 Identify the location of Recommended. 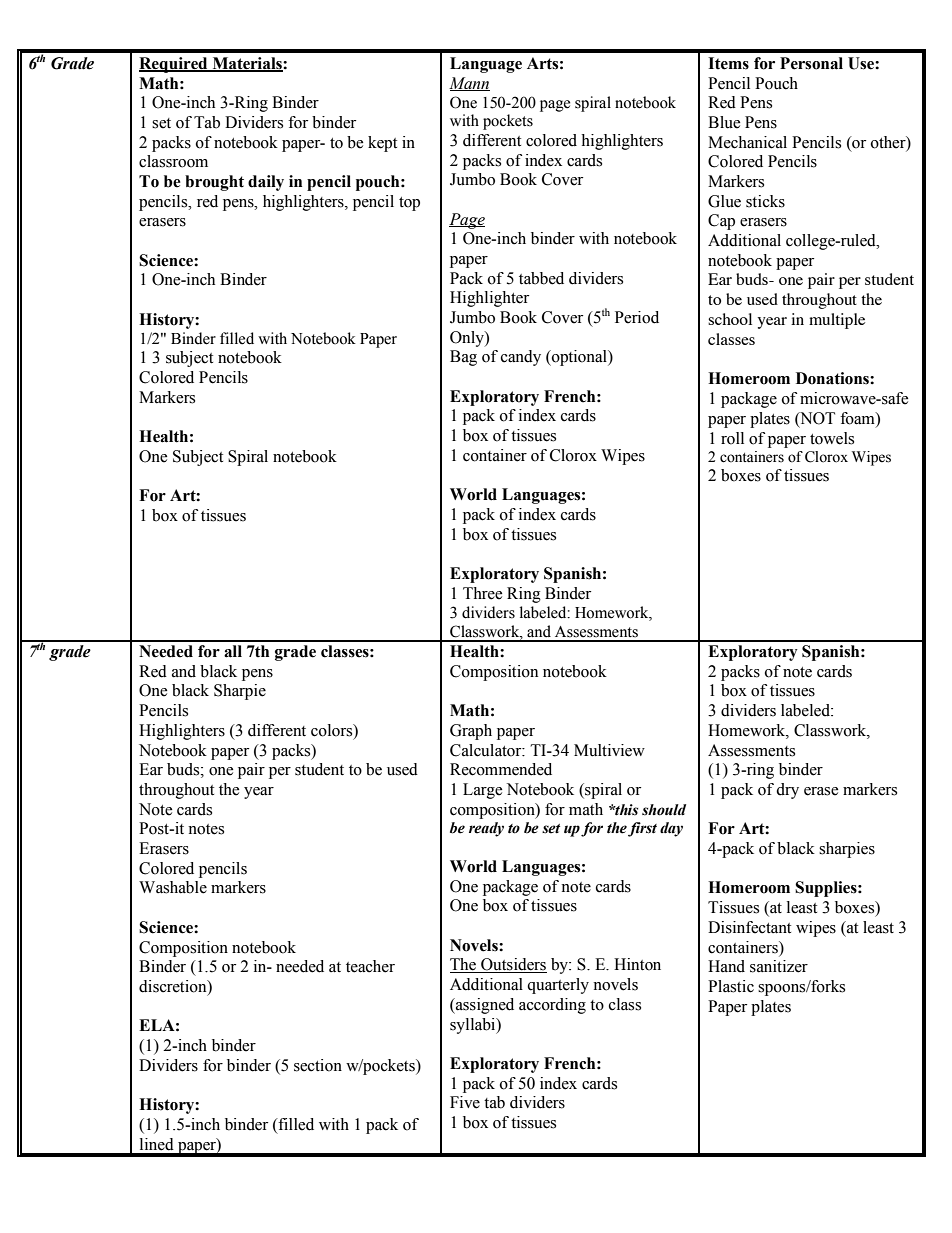
(501, 769).
